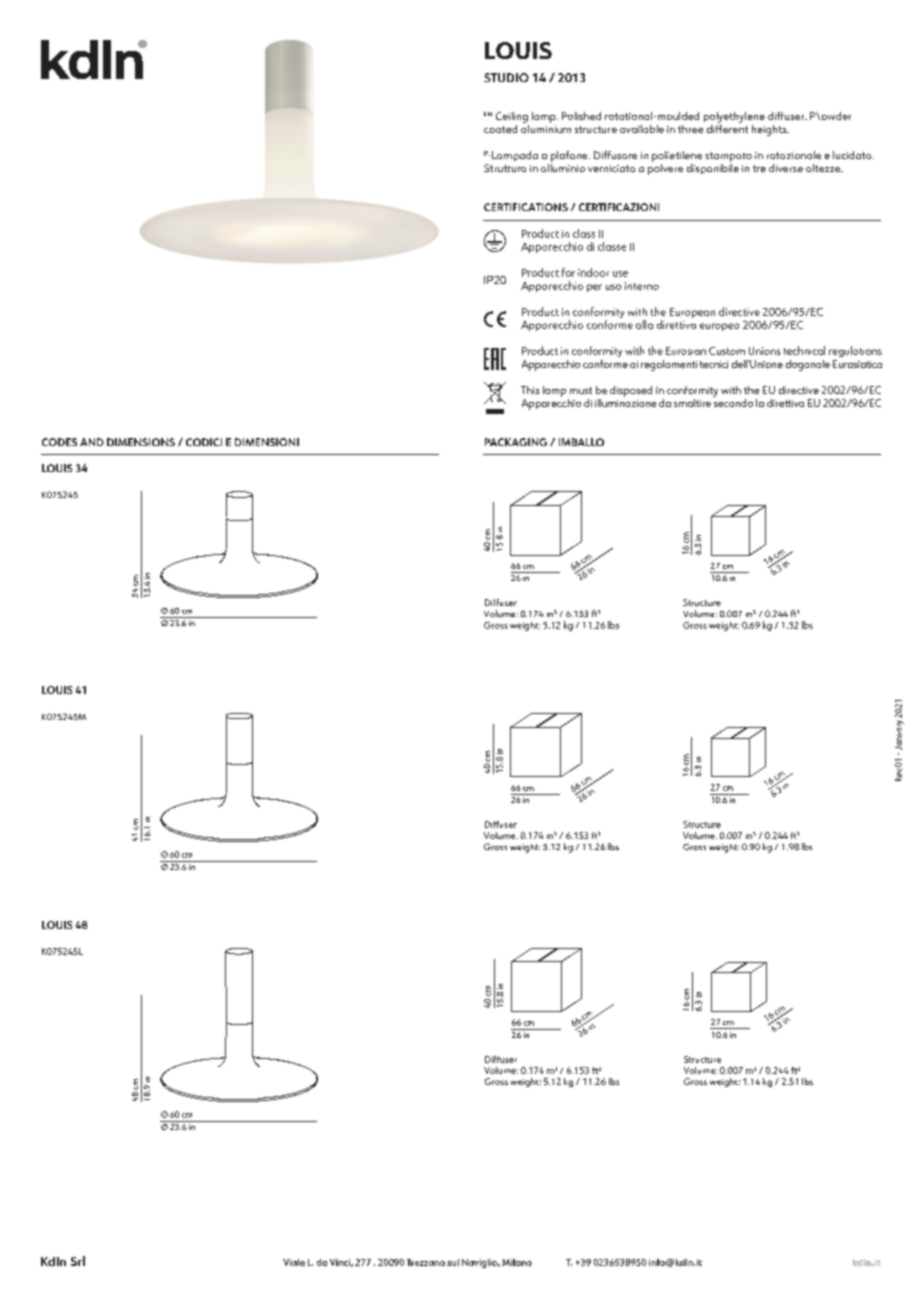 This screenshot has width=924, height=1308. Describe the element at coordinates (141, 442) in the screenshot. I see `DIMENSIONS` at that location.
